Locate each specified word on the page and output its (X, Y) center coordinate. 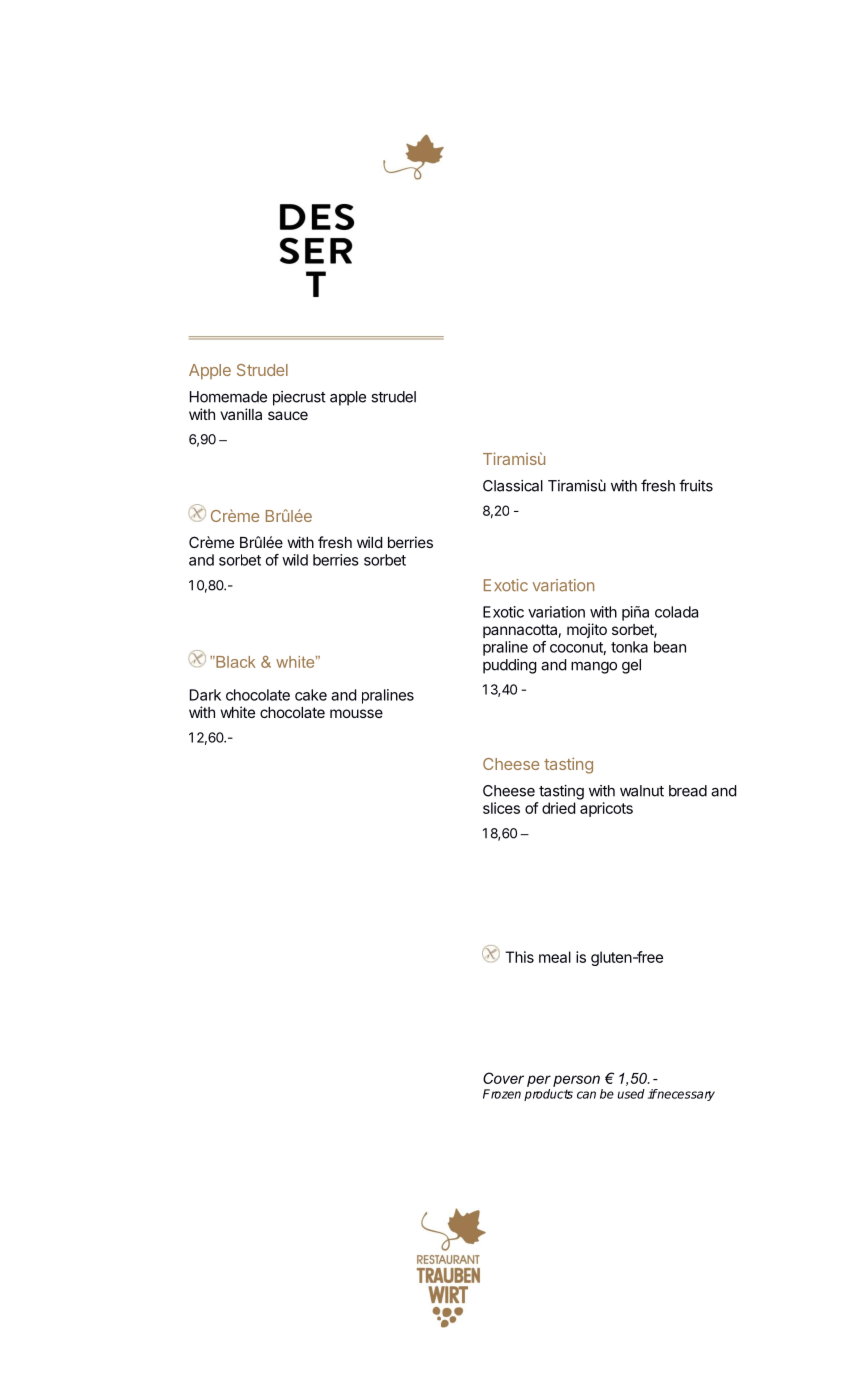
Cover (503, 1078)
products (548, 1095)
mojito (587, 630)
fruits (696, 485)
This (519, 957)
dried (558, 808)
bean (670, 647)
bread (688, 791)
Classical (513, 486)
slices (501, 808)
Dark (205, 695)
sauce (288, 415)
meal (555, 957)
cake (311, 695)
